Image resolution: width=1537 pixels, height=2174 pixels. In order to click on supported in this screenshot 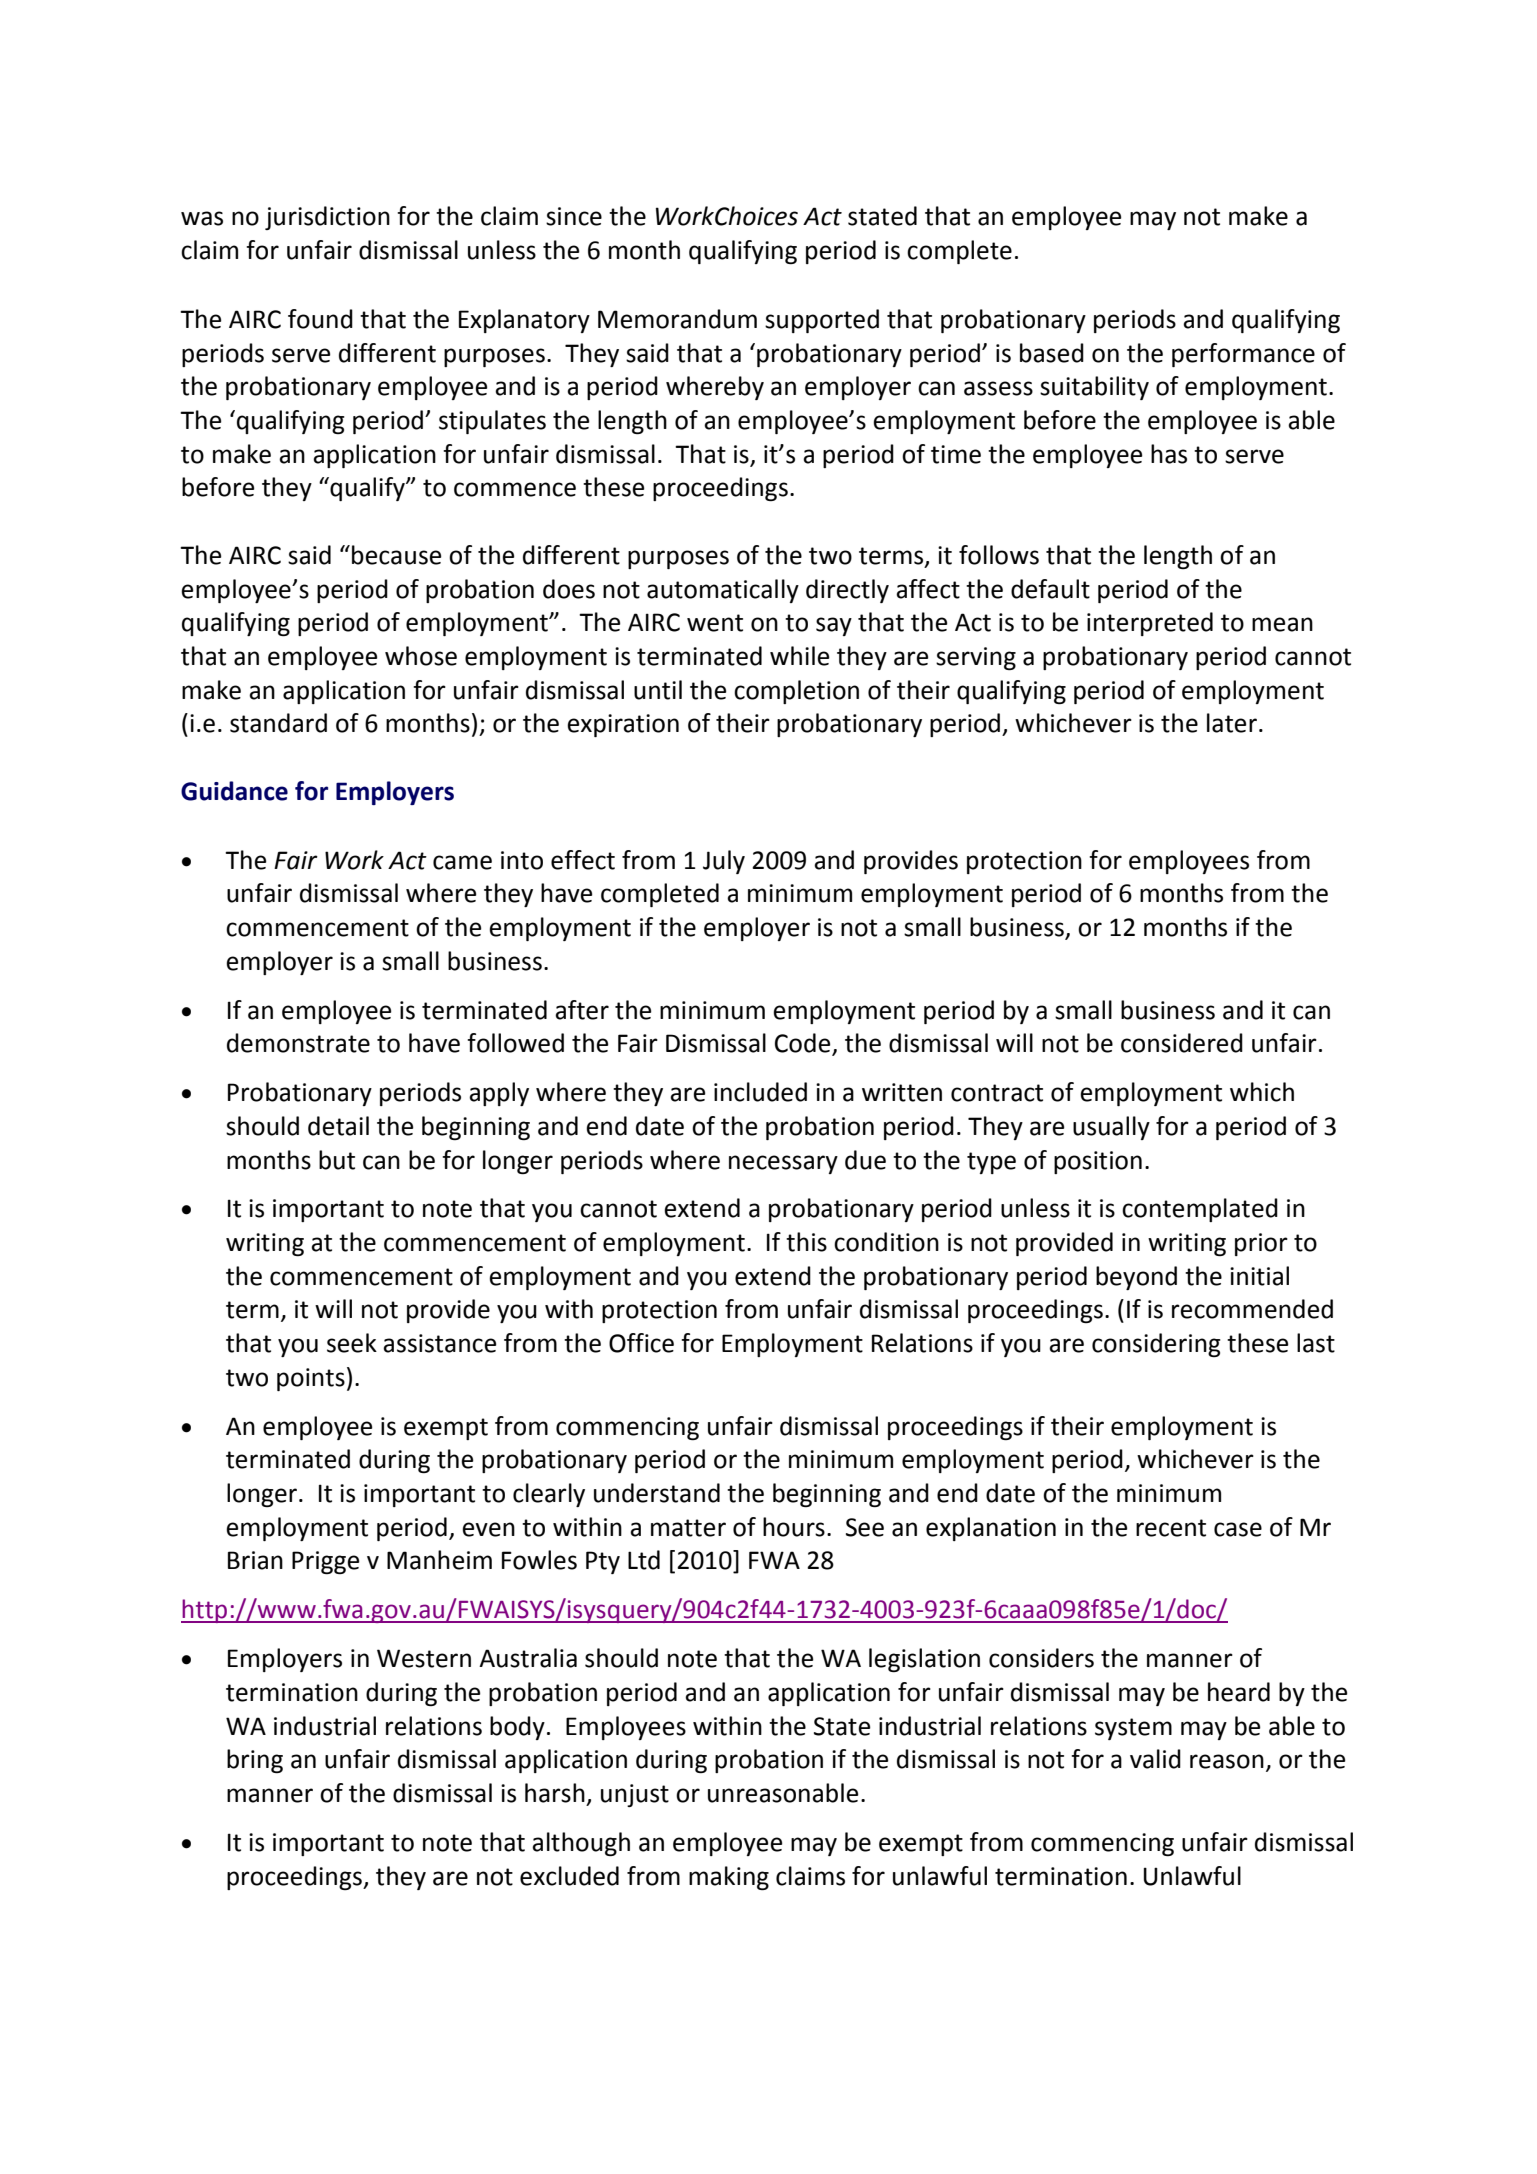, I will do `click(822, 321)`.
